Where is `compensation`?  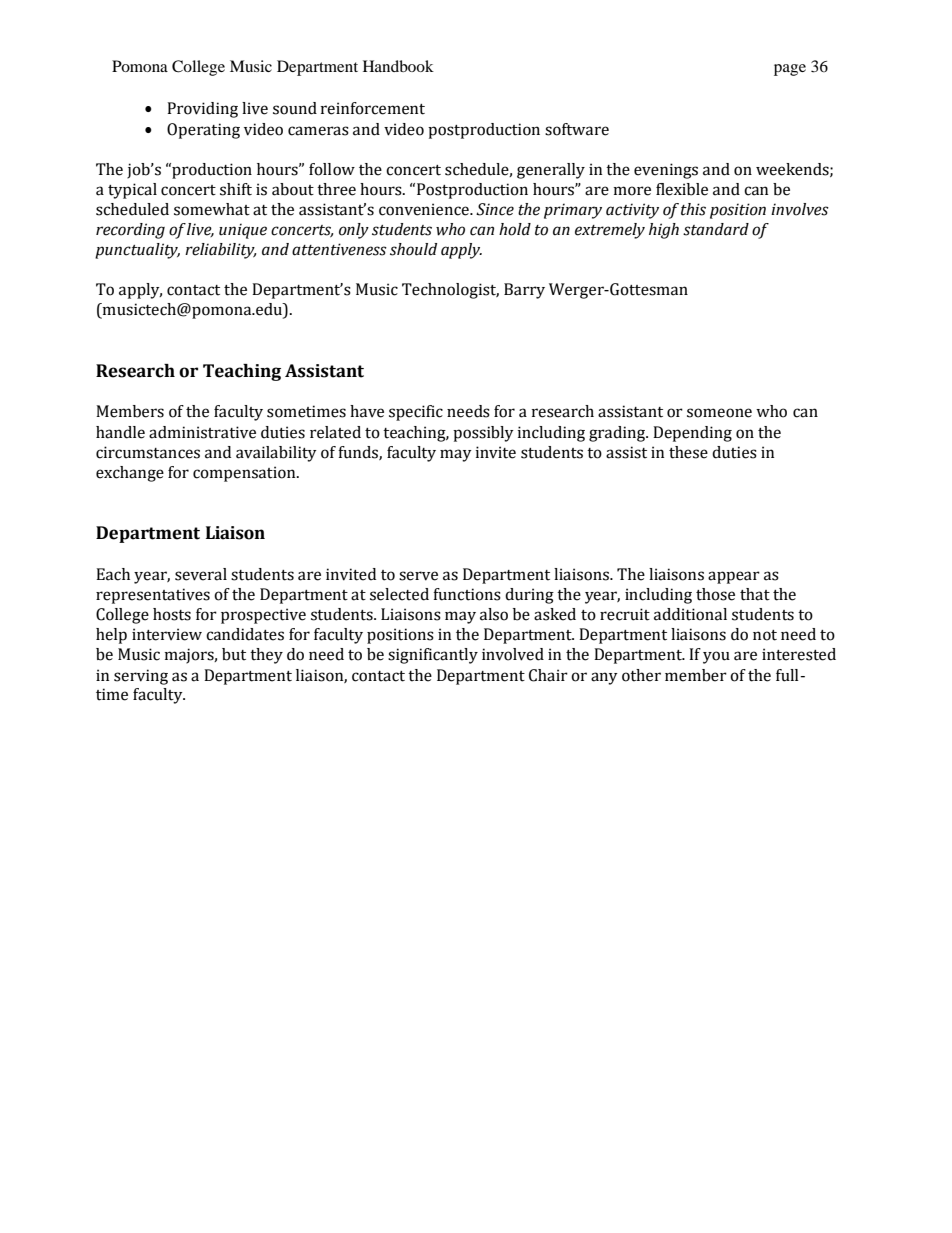
compensation is located at coordinates (245, 474).
